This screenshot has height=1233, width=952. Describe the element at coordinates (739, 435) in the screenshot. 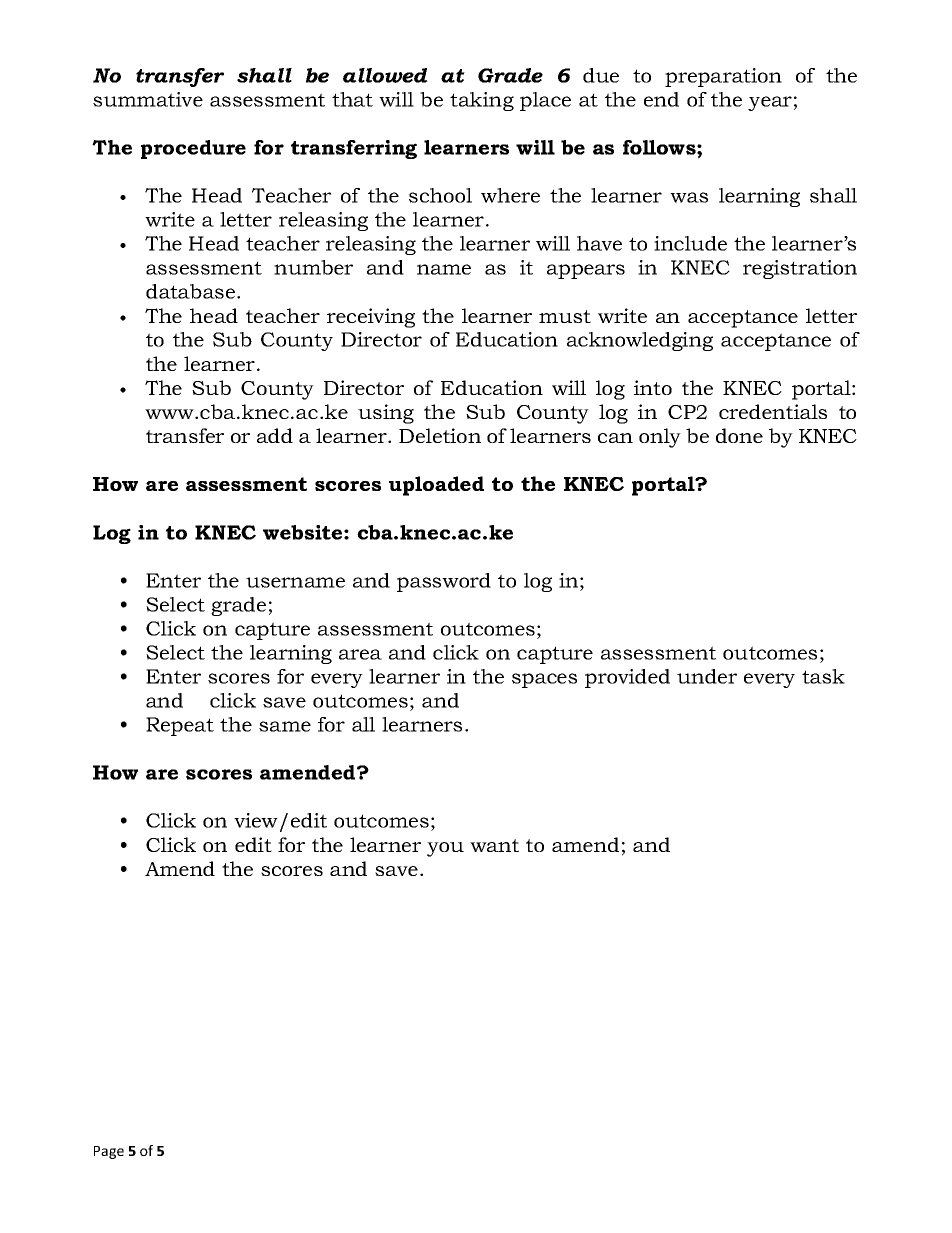

I see `done` at that location.
